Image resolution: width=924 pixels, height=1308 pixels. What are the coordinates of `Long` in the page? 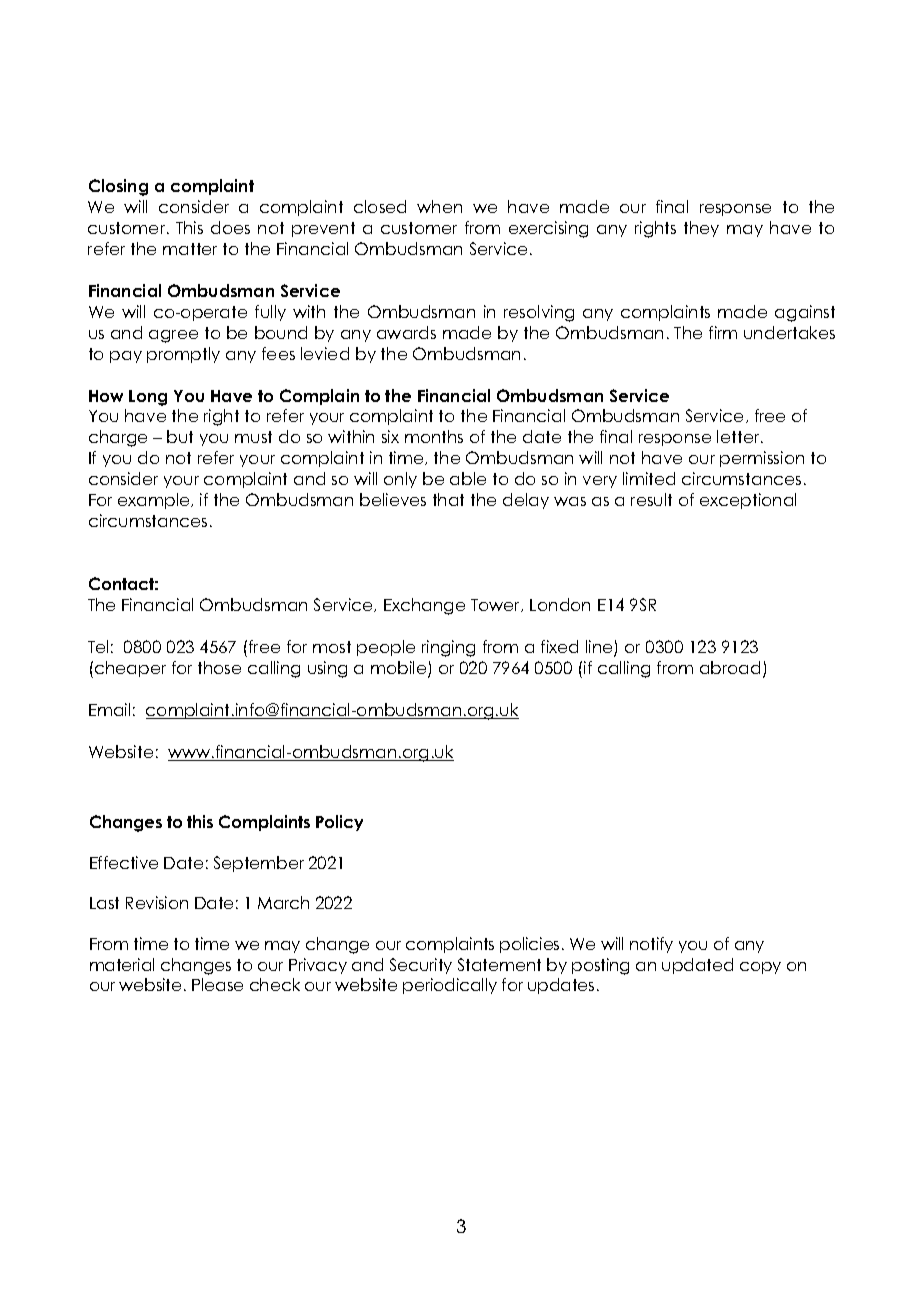 It's located at (148, 398).
